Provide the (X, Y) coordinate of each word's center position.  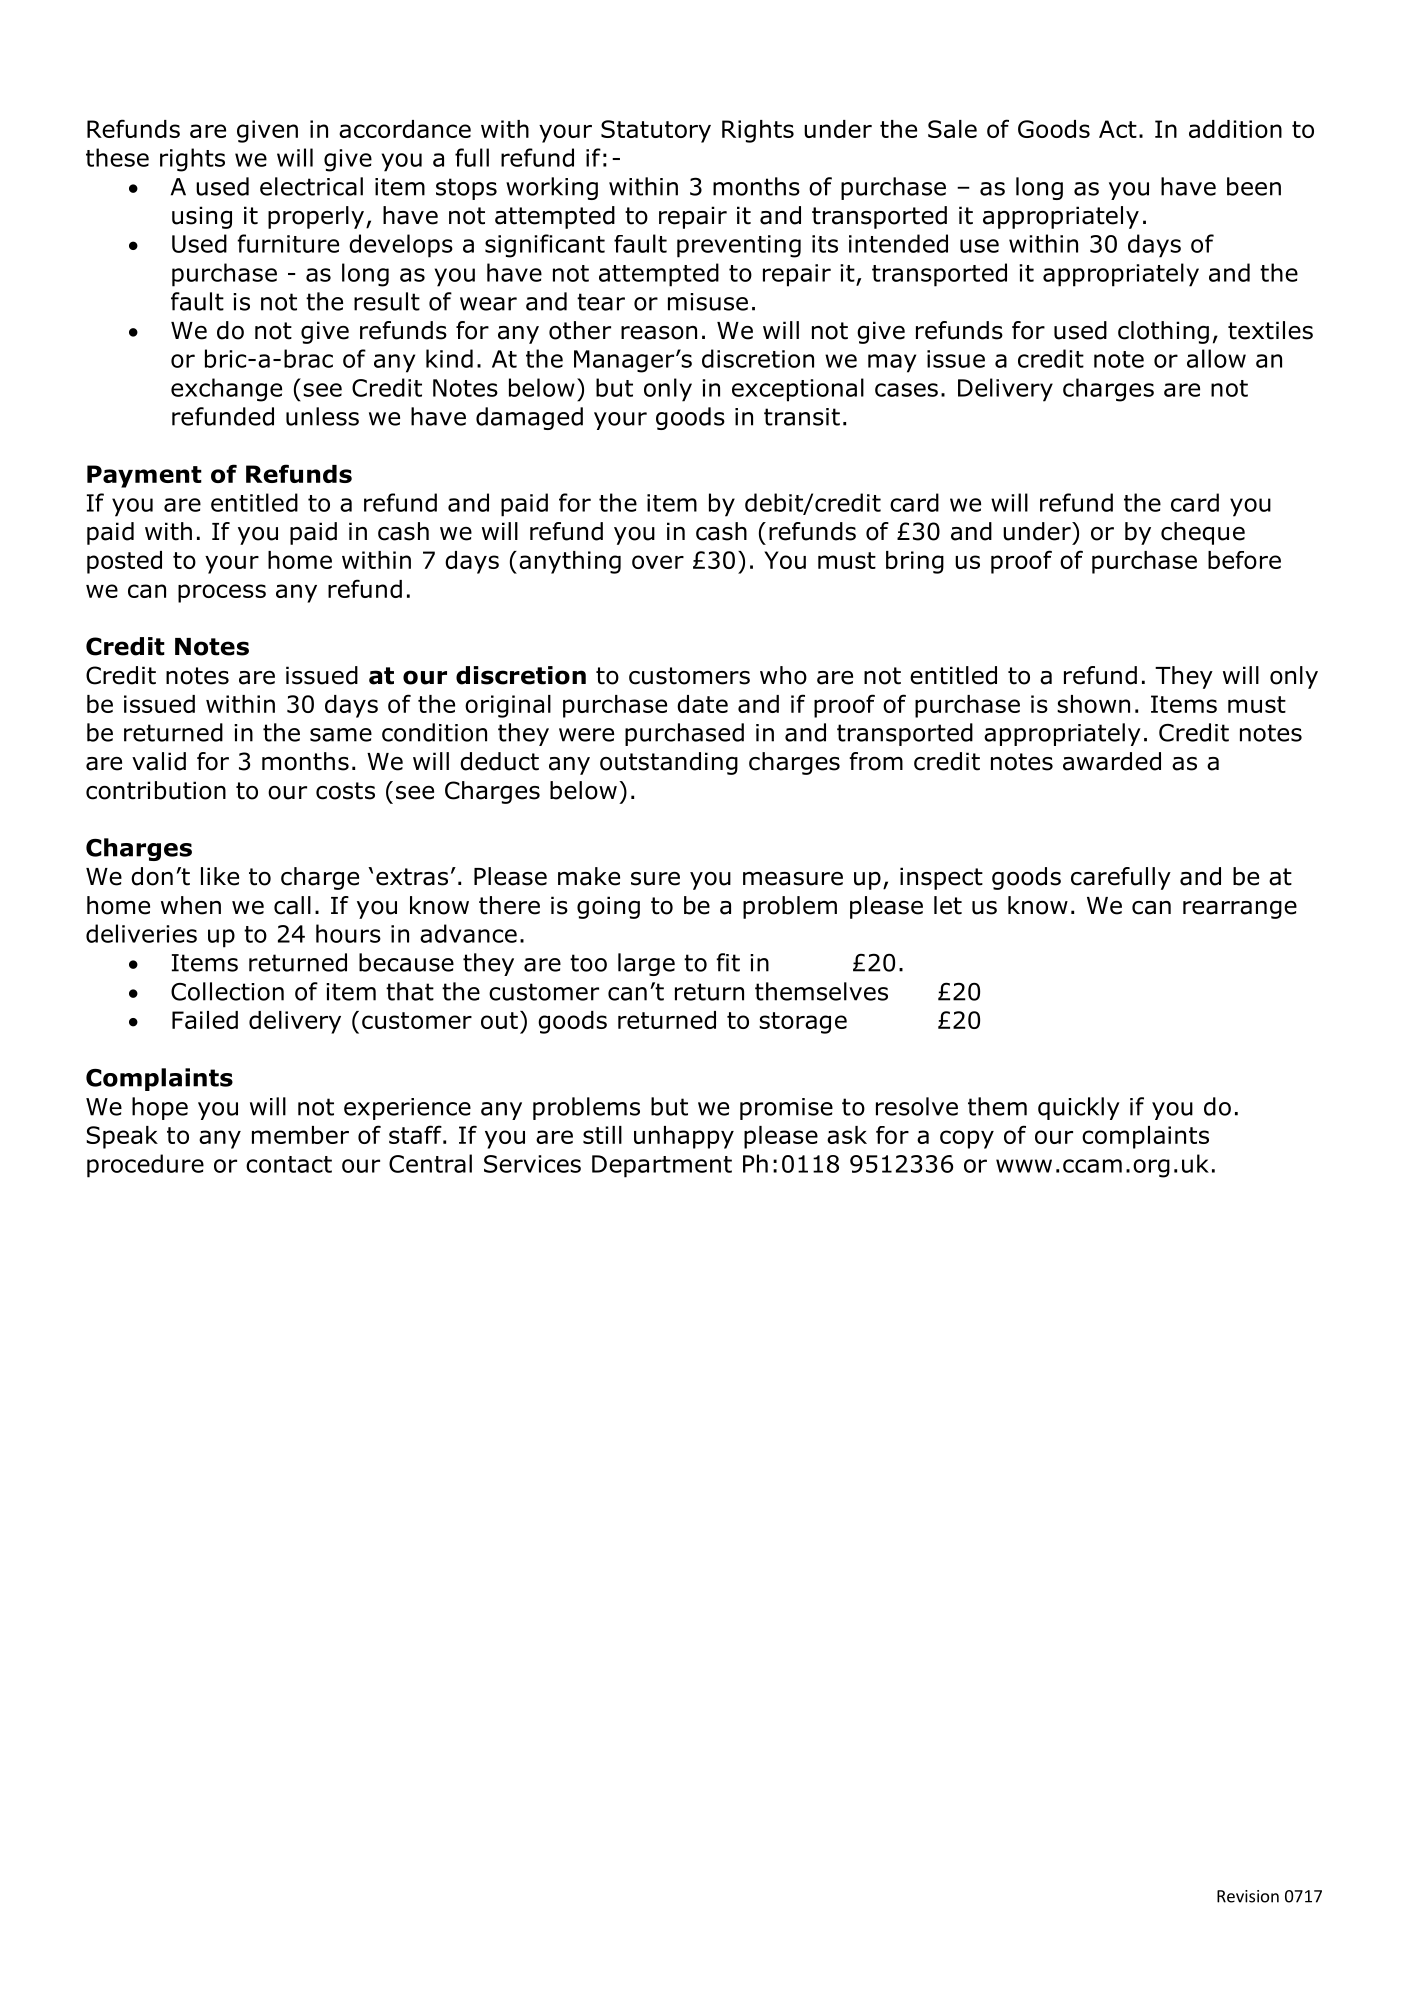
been (1254, 186)
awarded (1112, 761)
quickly (1079, 1108)
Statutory (656, 131)
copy (967, 1139)
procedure (145, 1166)
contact (289, 1164)
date (702, 704)
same (341, 735)
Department (662, 1166)
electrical (311, 186)
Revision (1248, 1896)
